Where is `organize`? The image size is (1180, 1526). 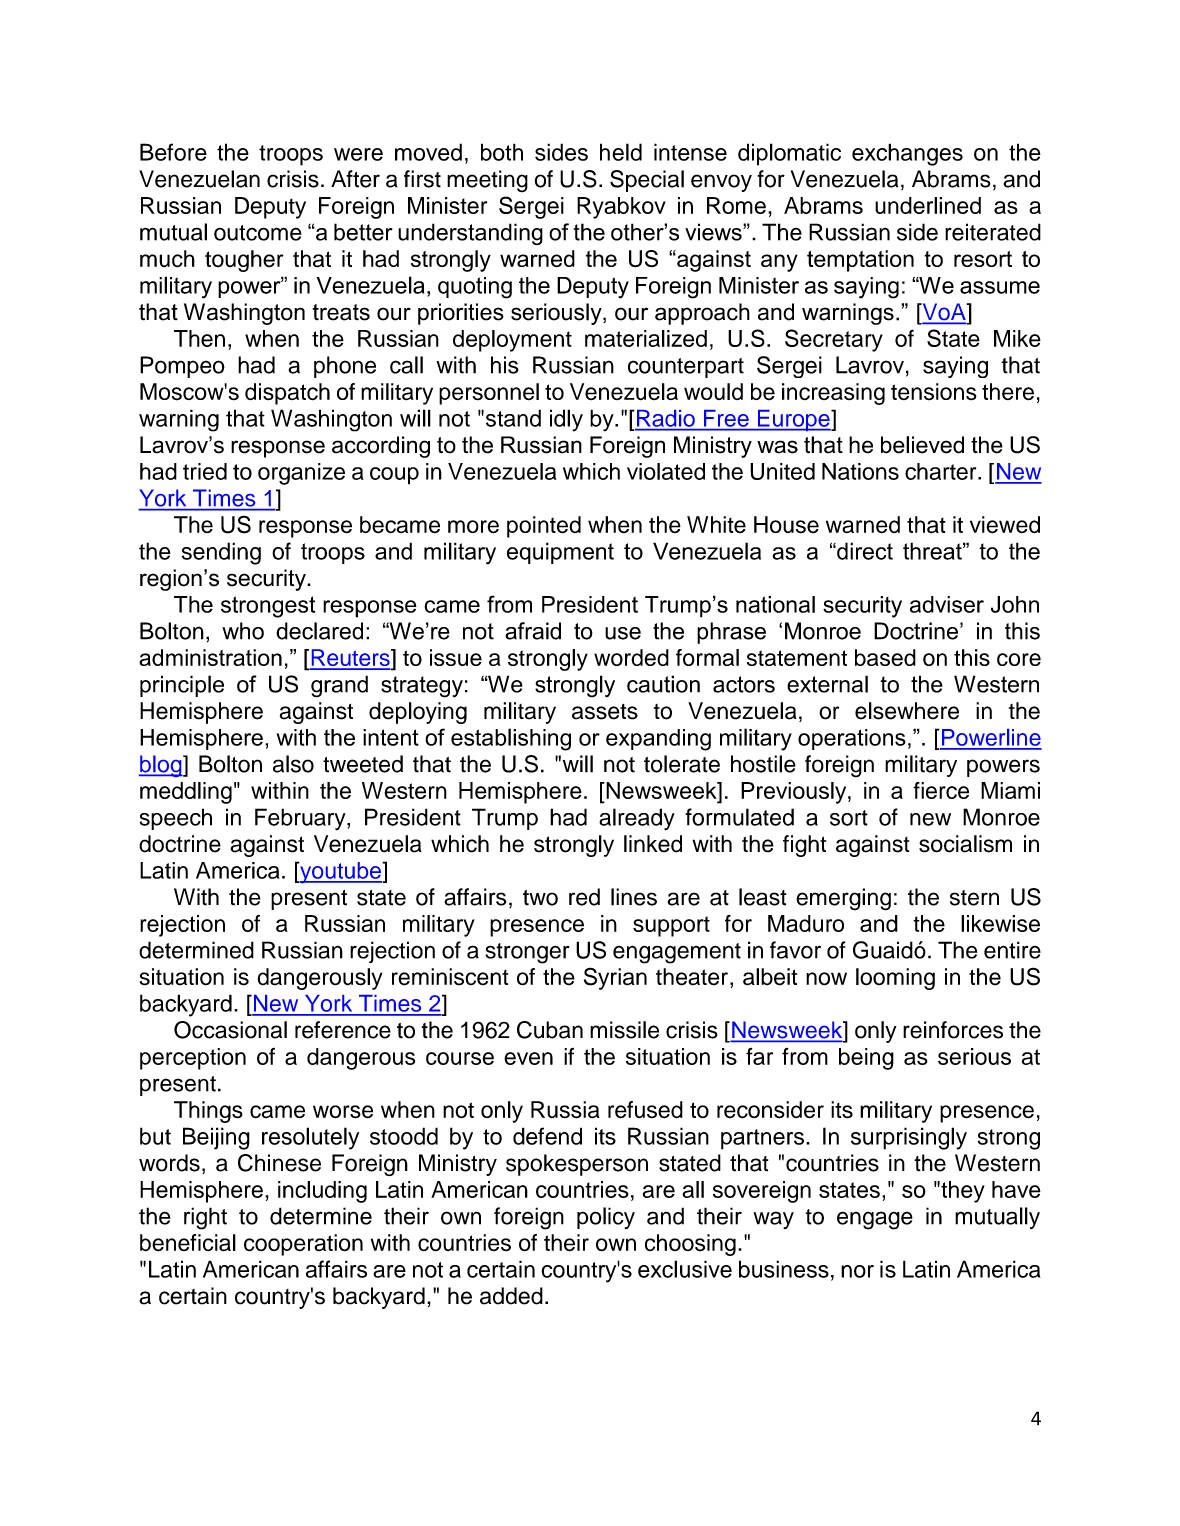
organize is located at coordinates (301, 474).
